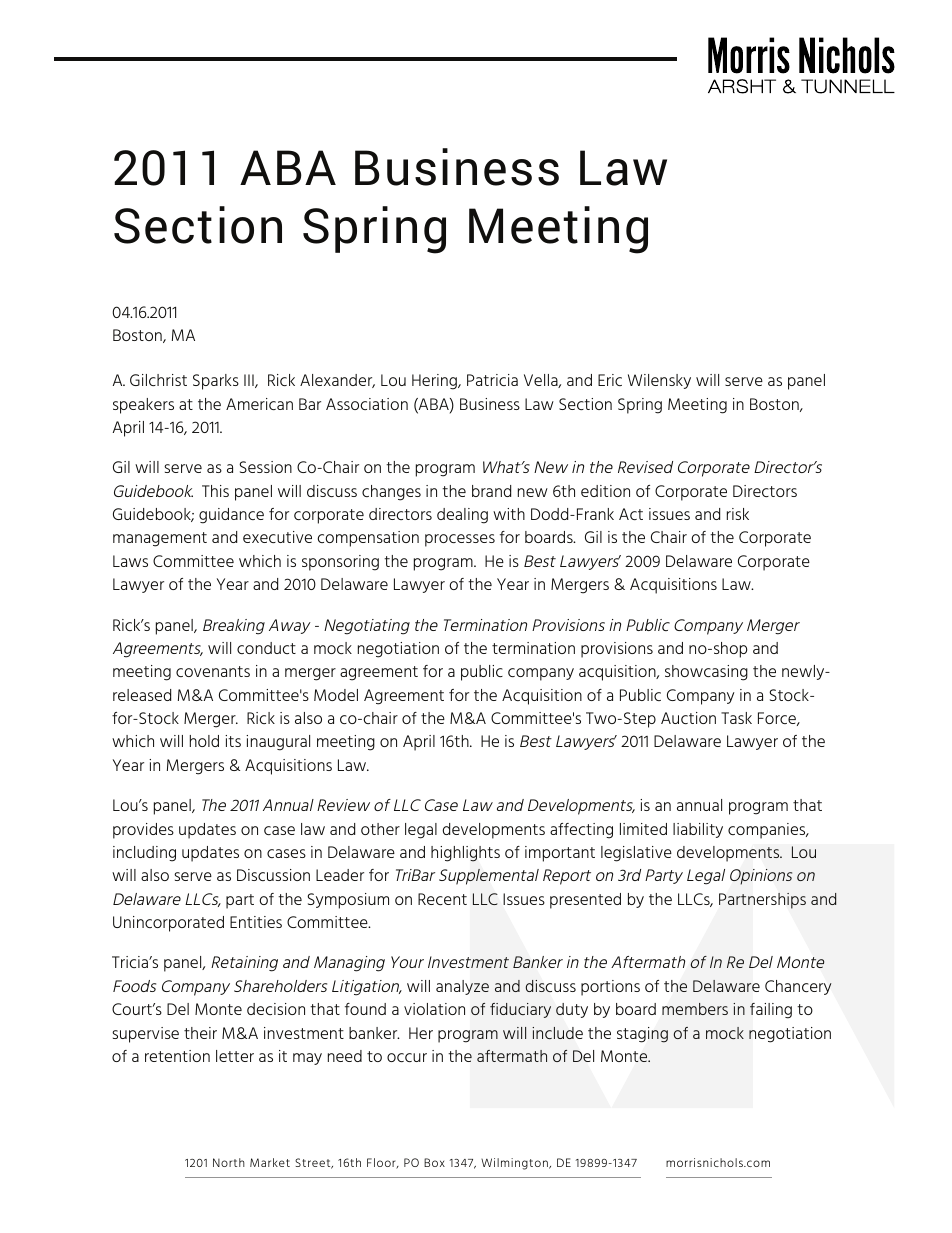 This image has height=1233, width=952. Describe the element at coordinates (256, 922) in the image. I see `Entities` at that location.
